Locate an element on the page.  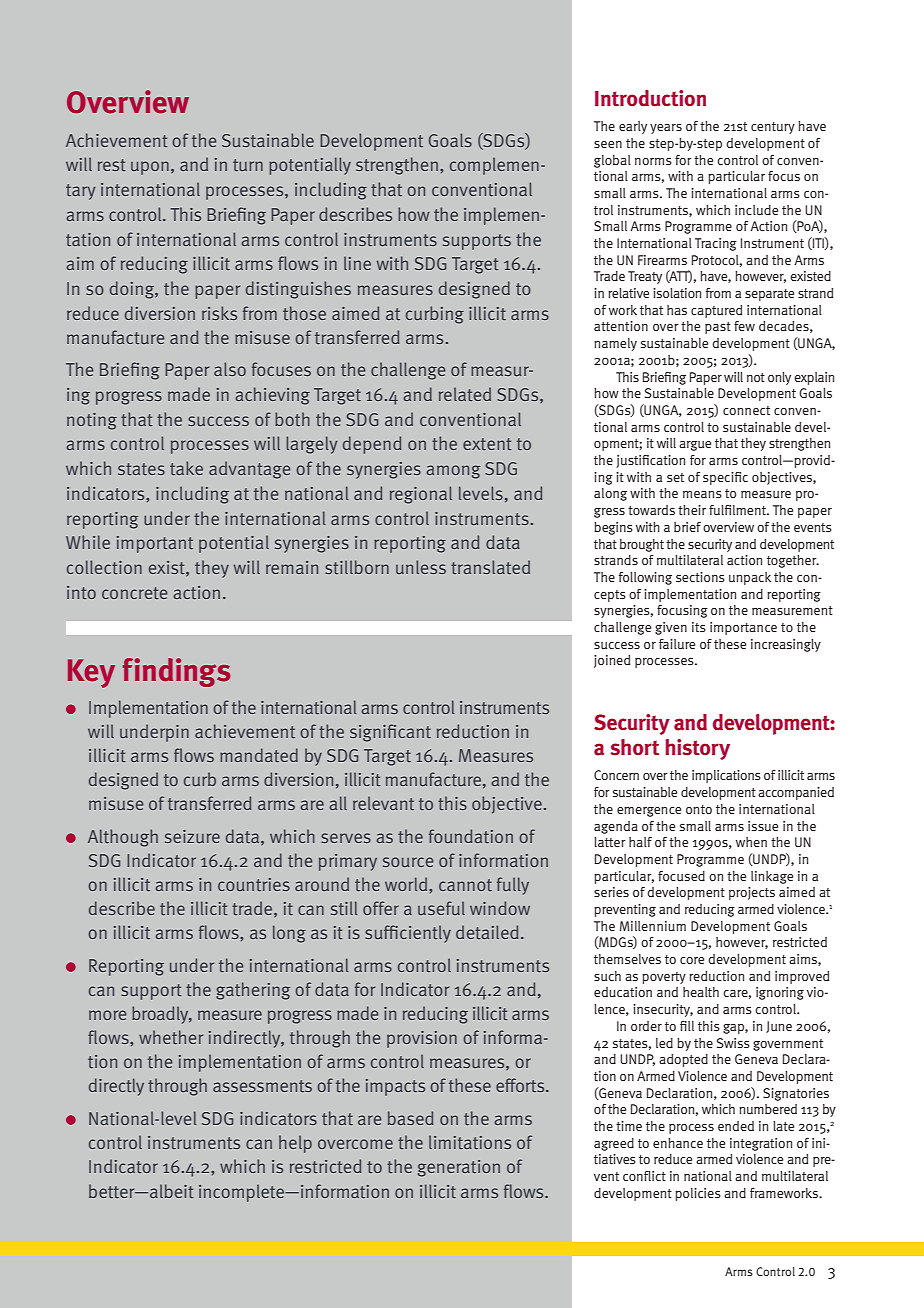
based is located at coordinates (411, 1118).
